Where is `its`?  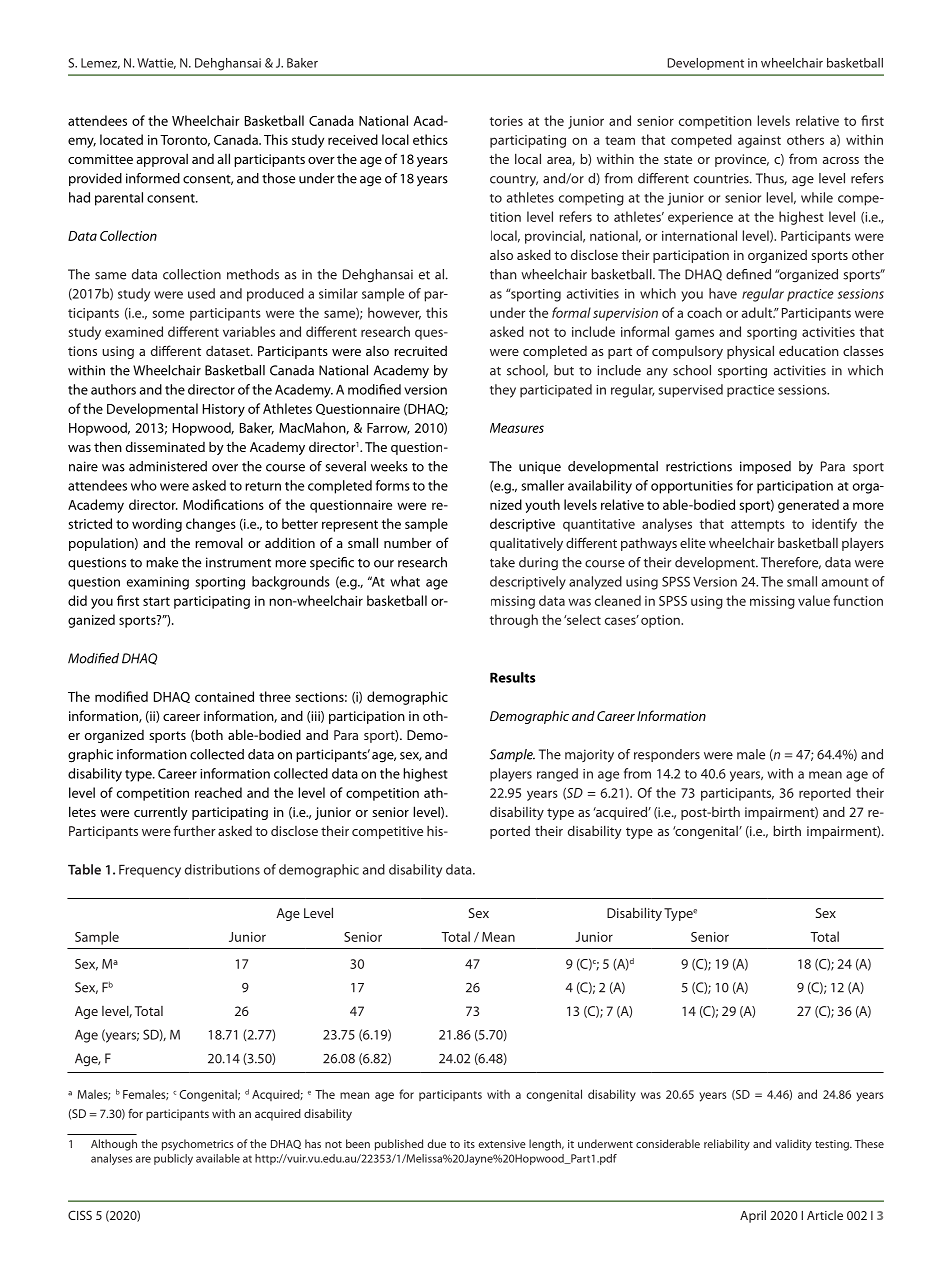 its is located at coordinates (469, 1144).
